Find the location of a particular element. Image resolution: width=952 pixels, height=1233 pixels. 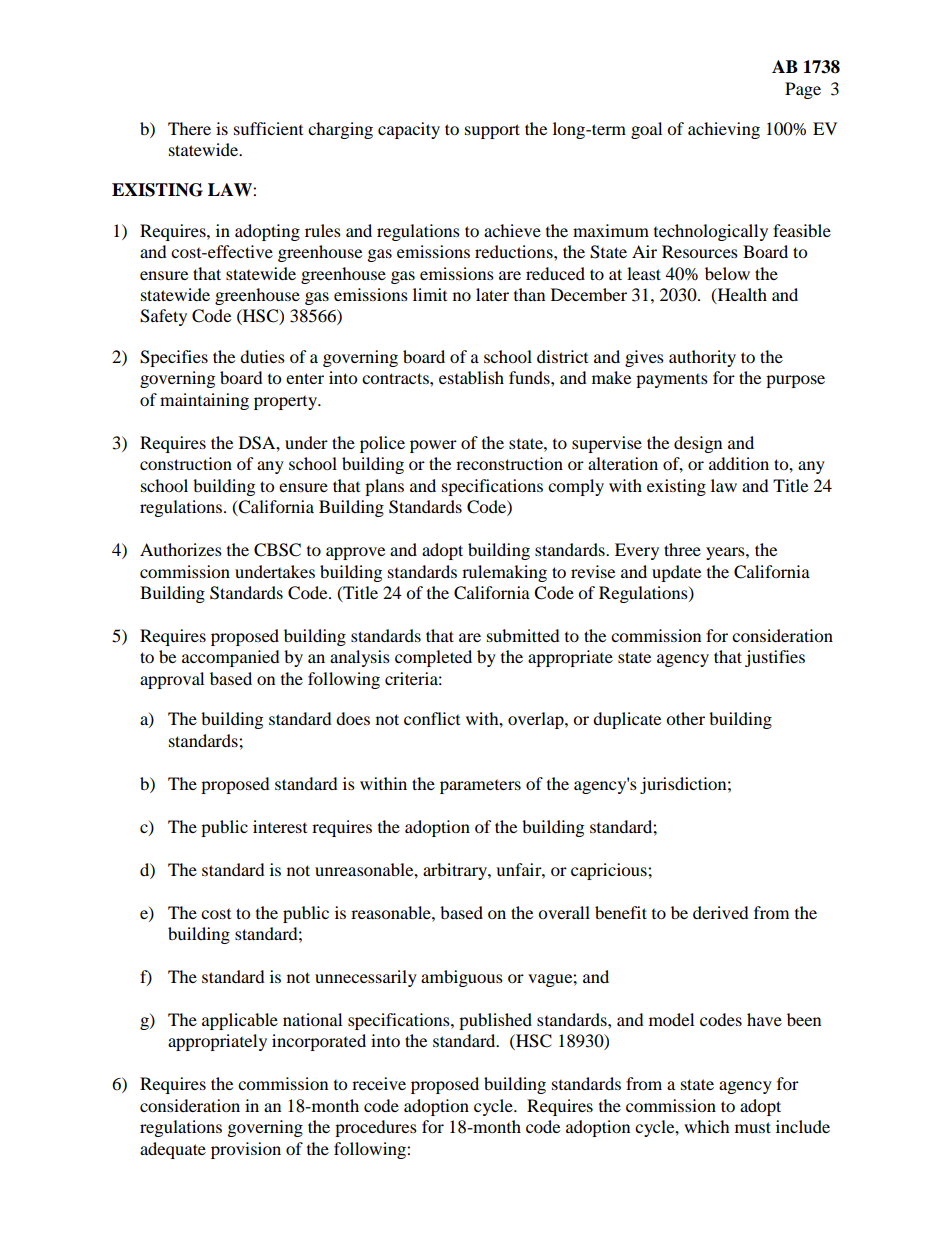

sufficient is located at coordinates (268, 128).
